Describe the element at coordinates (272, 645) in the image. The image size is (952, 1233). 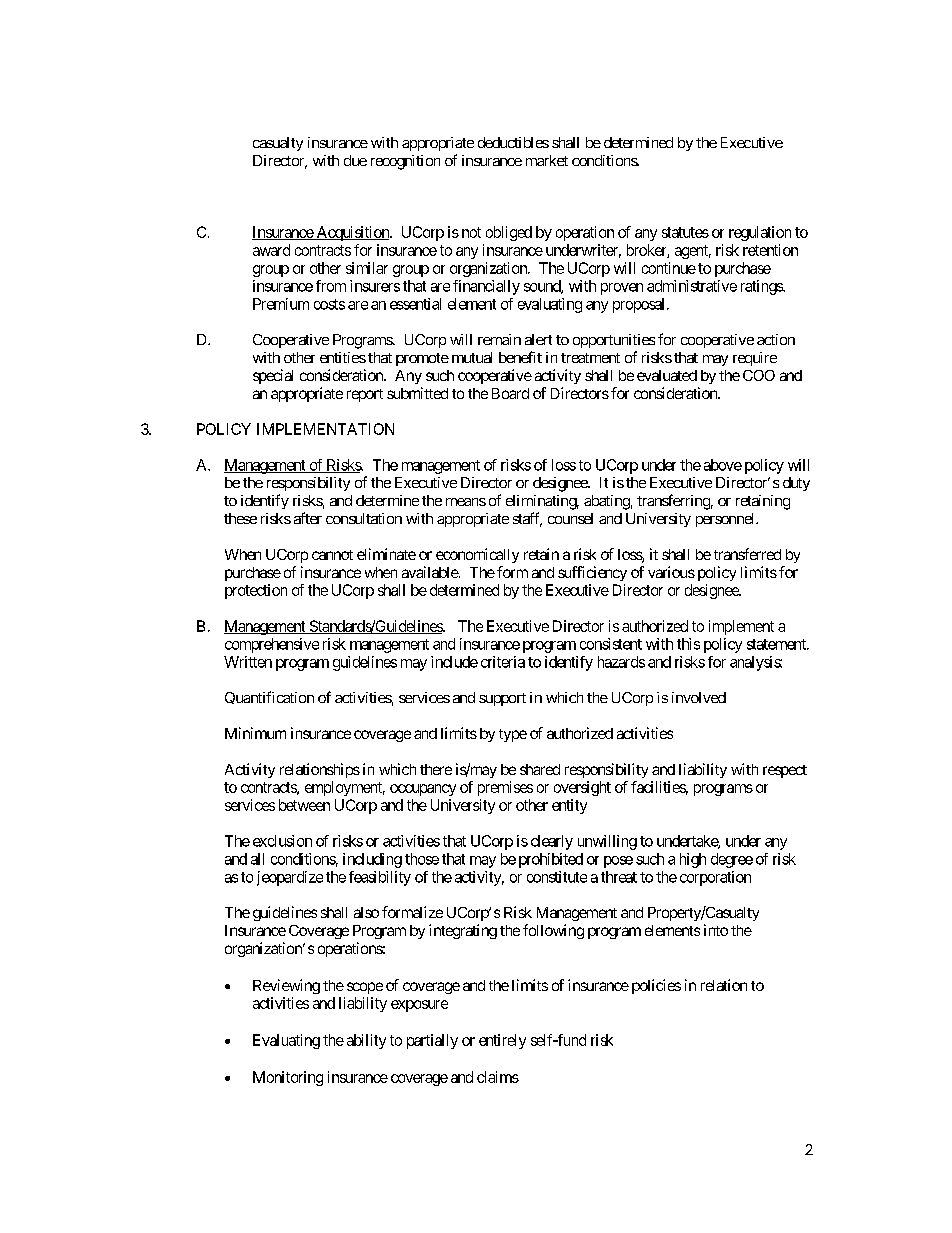
I see `comprehensive` at that location.
